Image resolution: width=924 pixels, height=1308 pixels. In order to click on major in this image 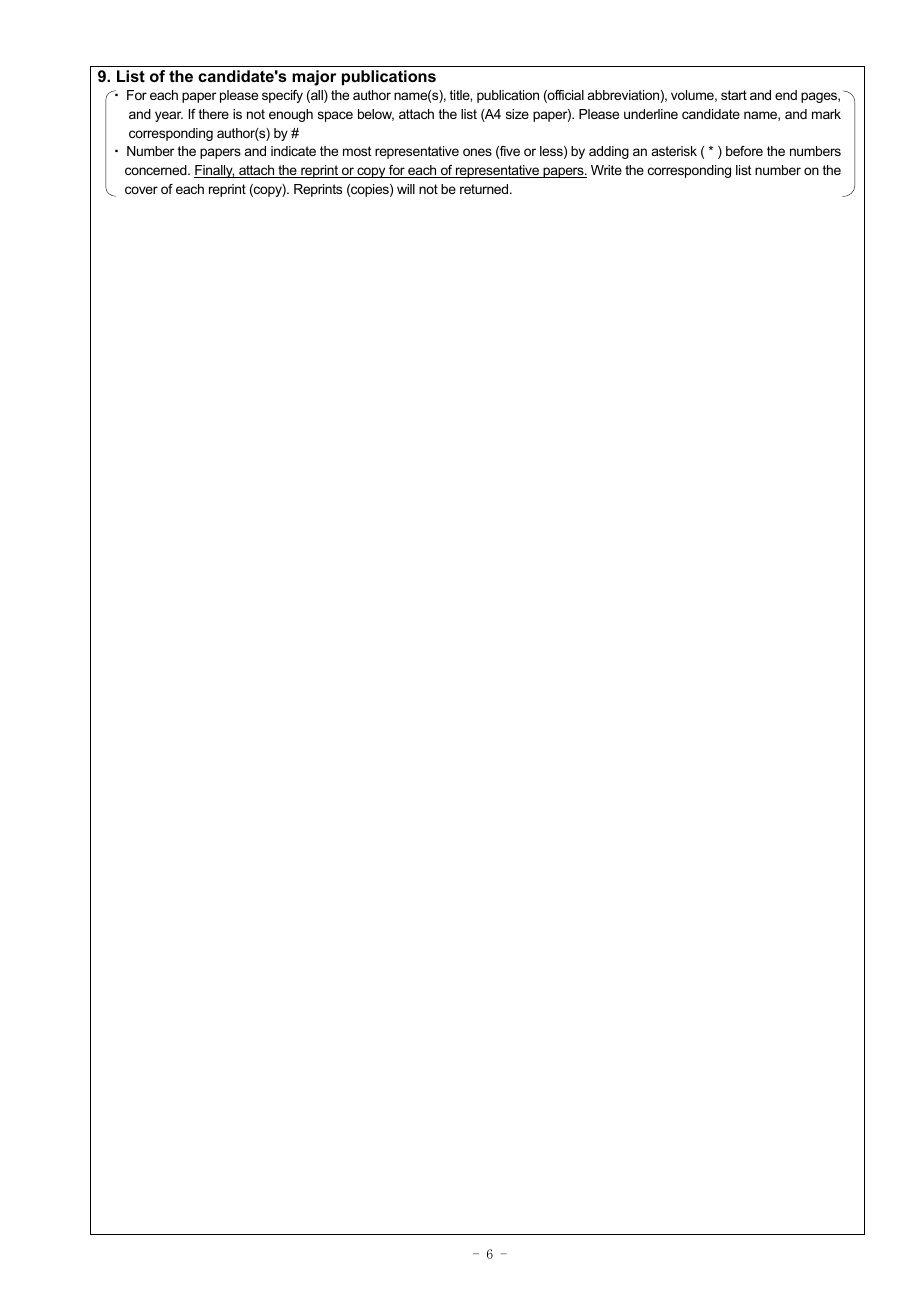, I will do `click(314, 78)`.
